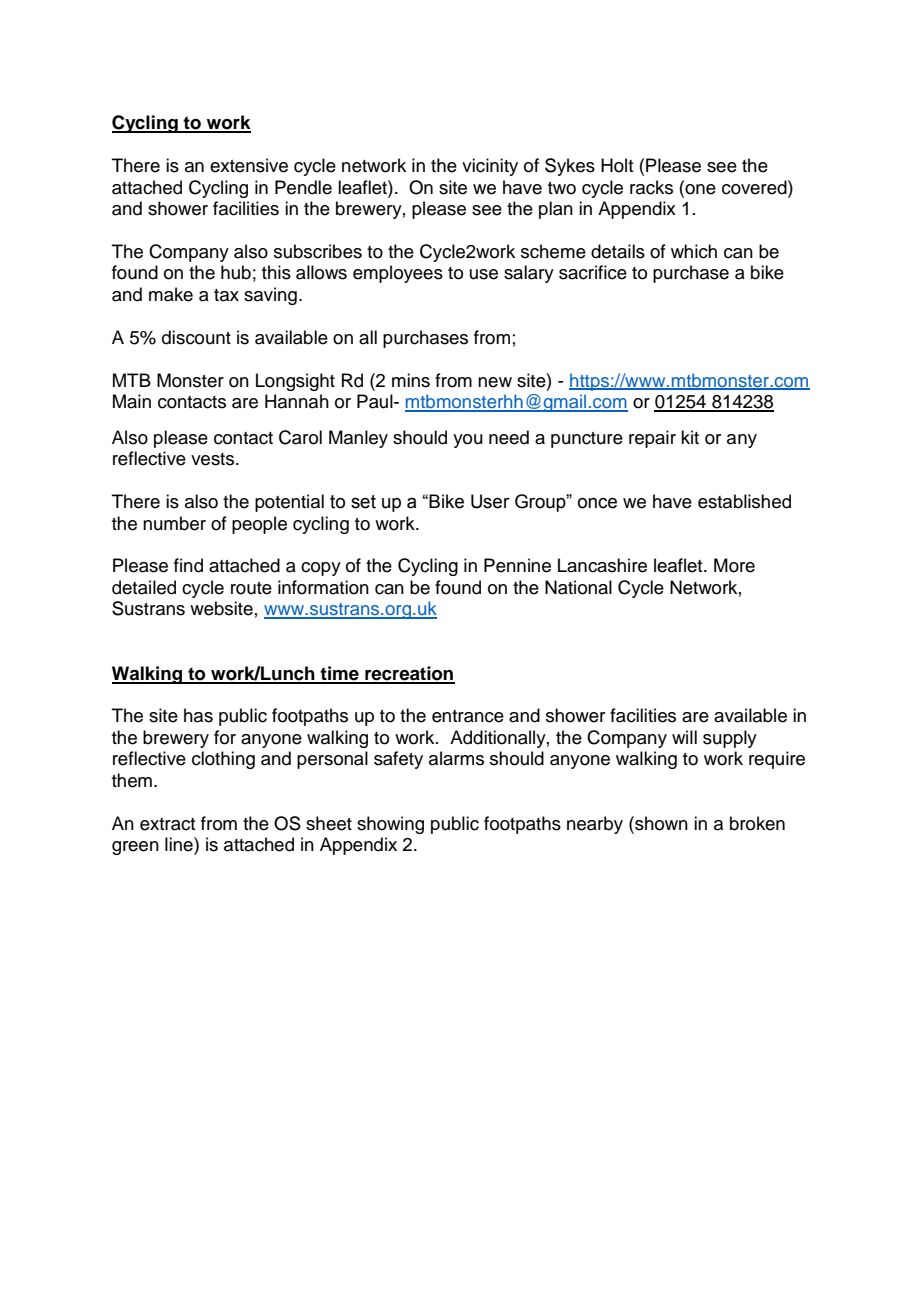 This screenshot has height=1308, width=924. I want to click on showing, so click(390, 825).
